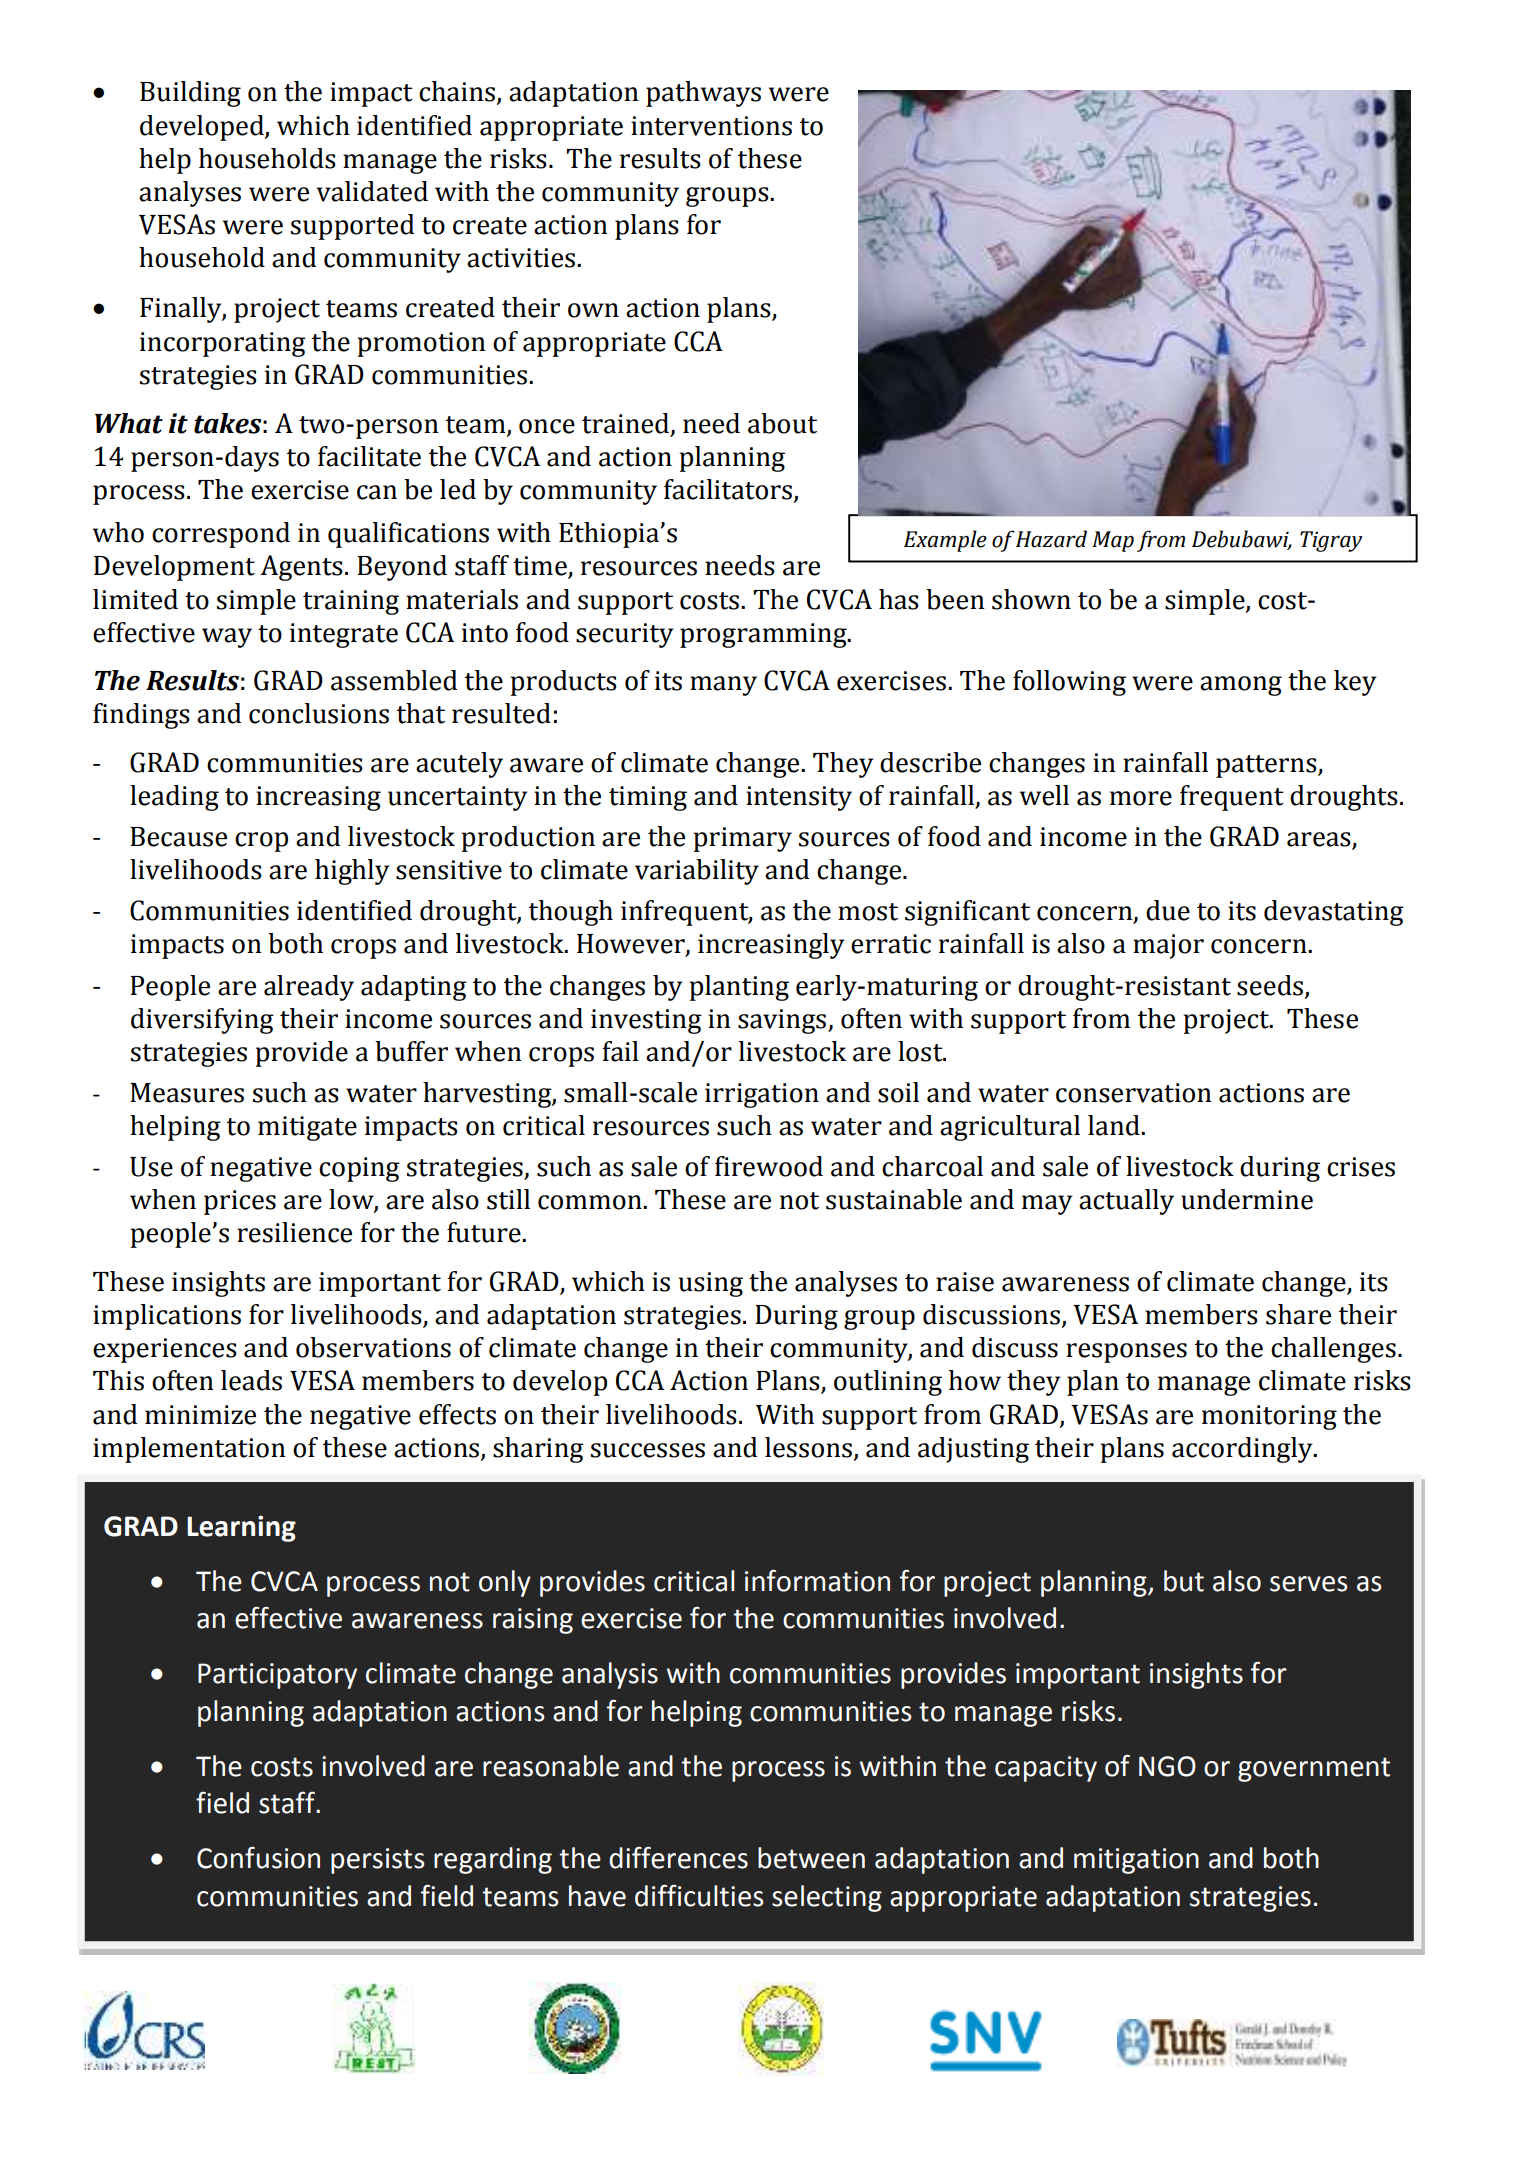 The height and width of the screenshot is (2166, 1532). What do you see at coordinates (178, 837) in the screenshot?
I see `Because` at bounding box center [178, 837].
